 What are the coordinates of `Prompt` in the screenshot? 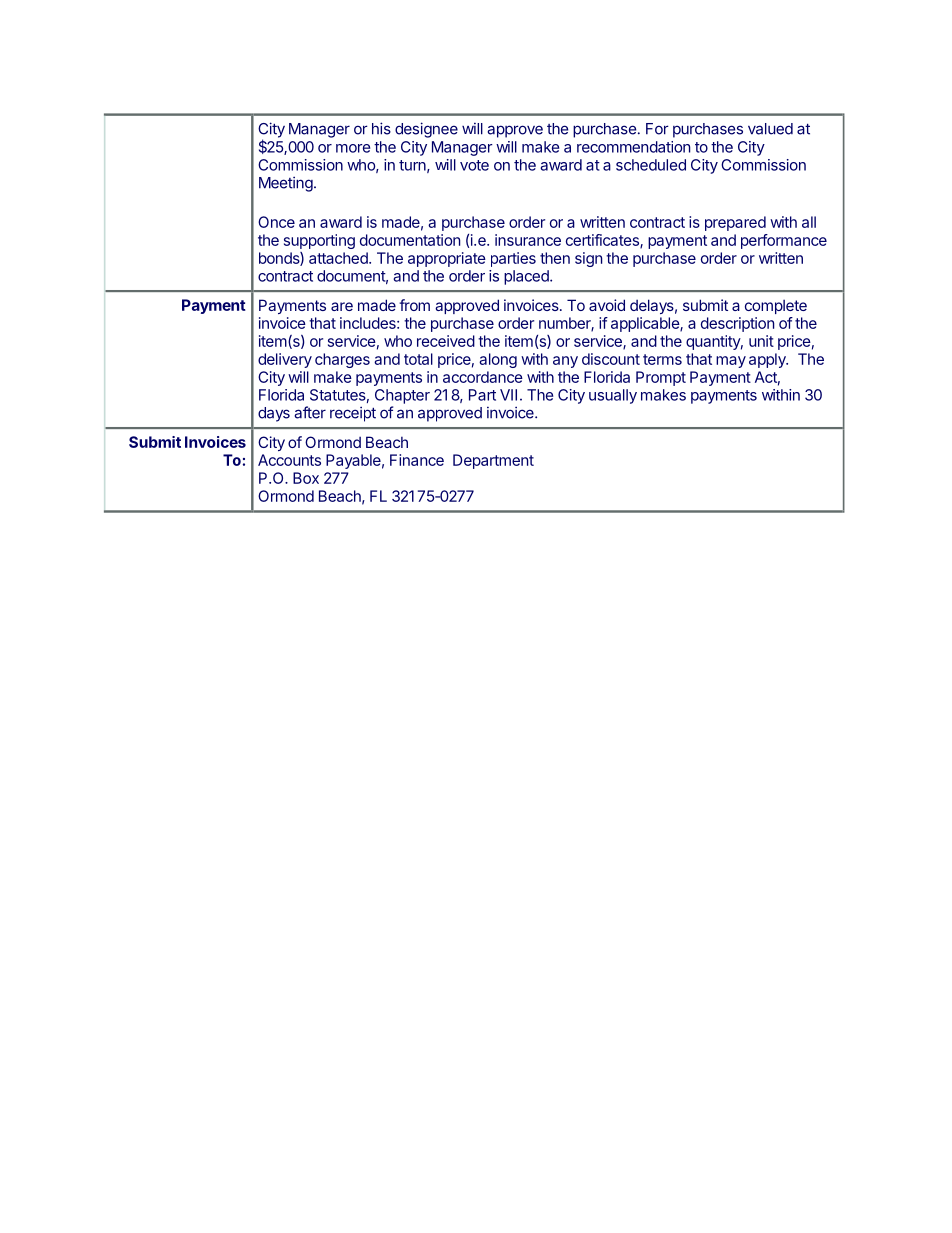 It's located at (661, 378).
